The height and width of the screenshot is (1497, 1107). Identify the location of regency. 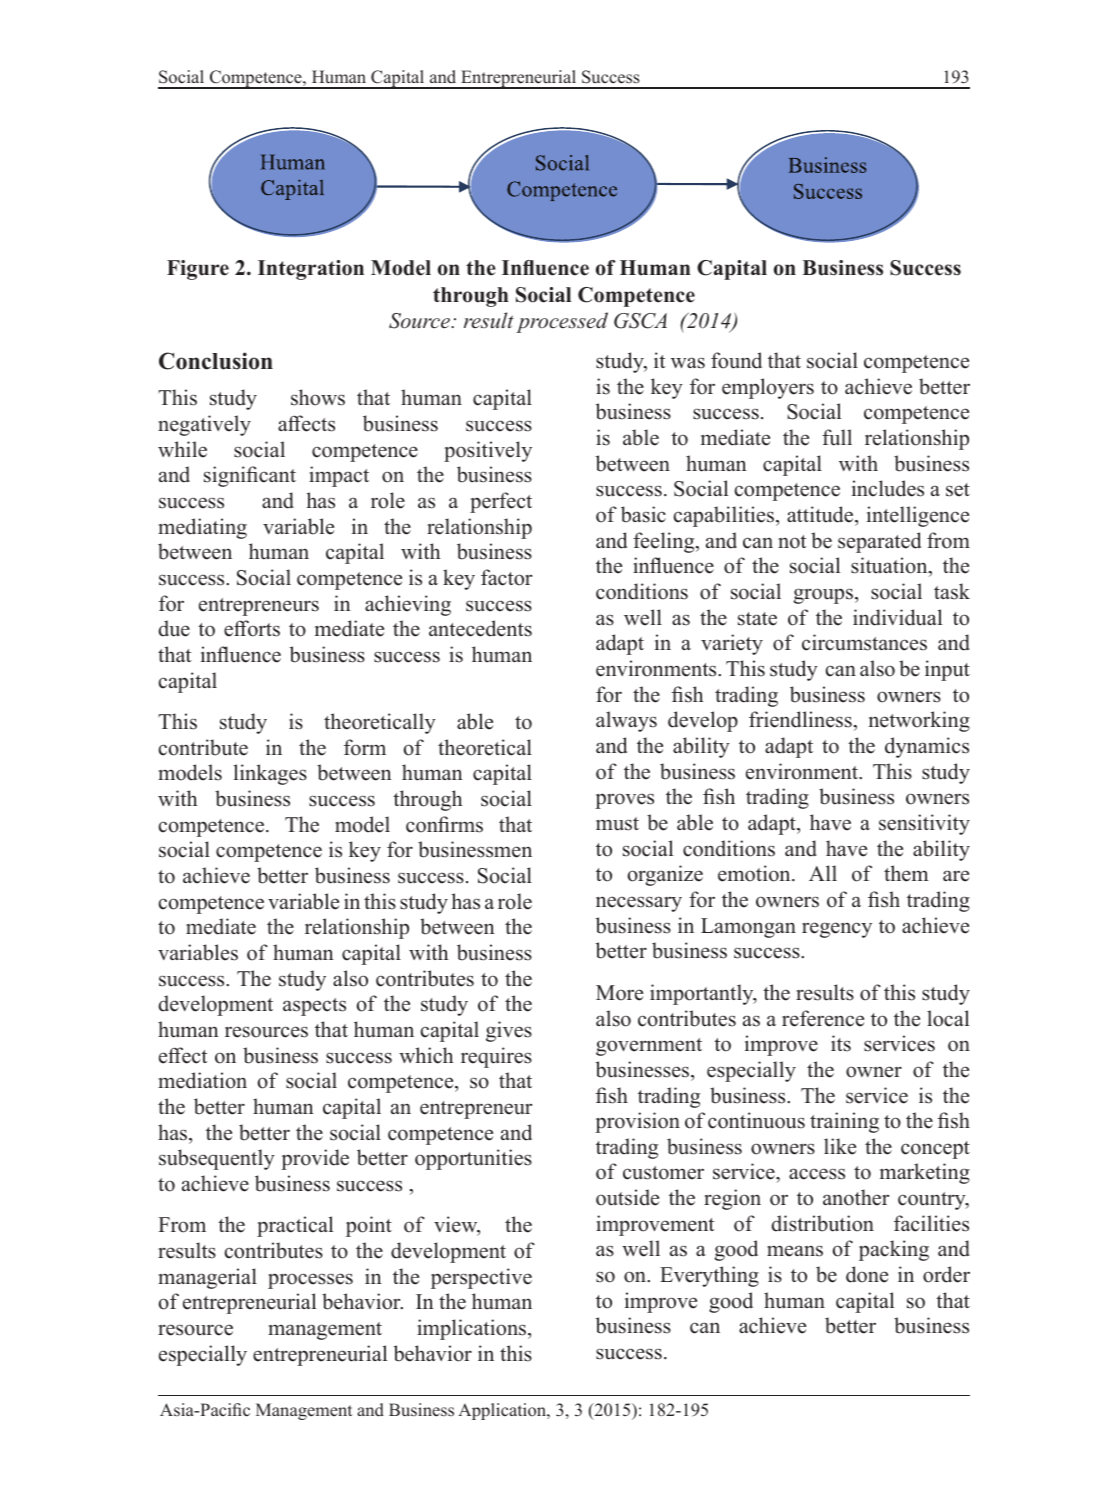
(837, 930).
